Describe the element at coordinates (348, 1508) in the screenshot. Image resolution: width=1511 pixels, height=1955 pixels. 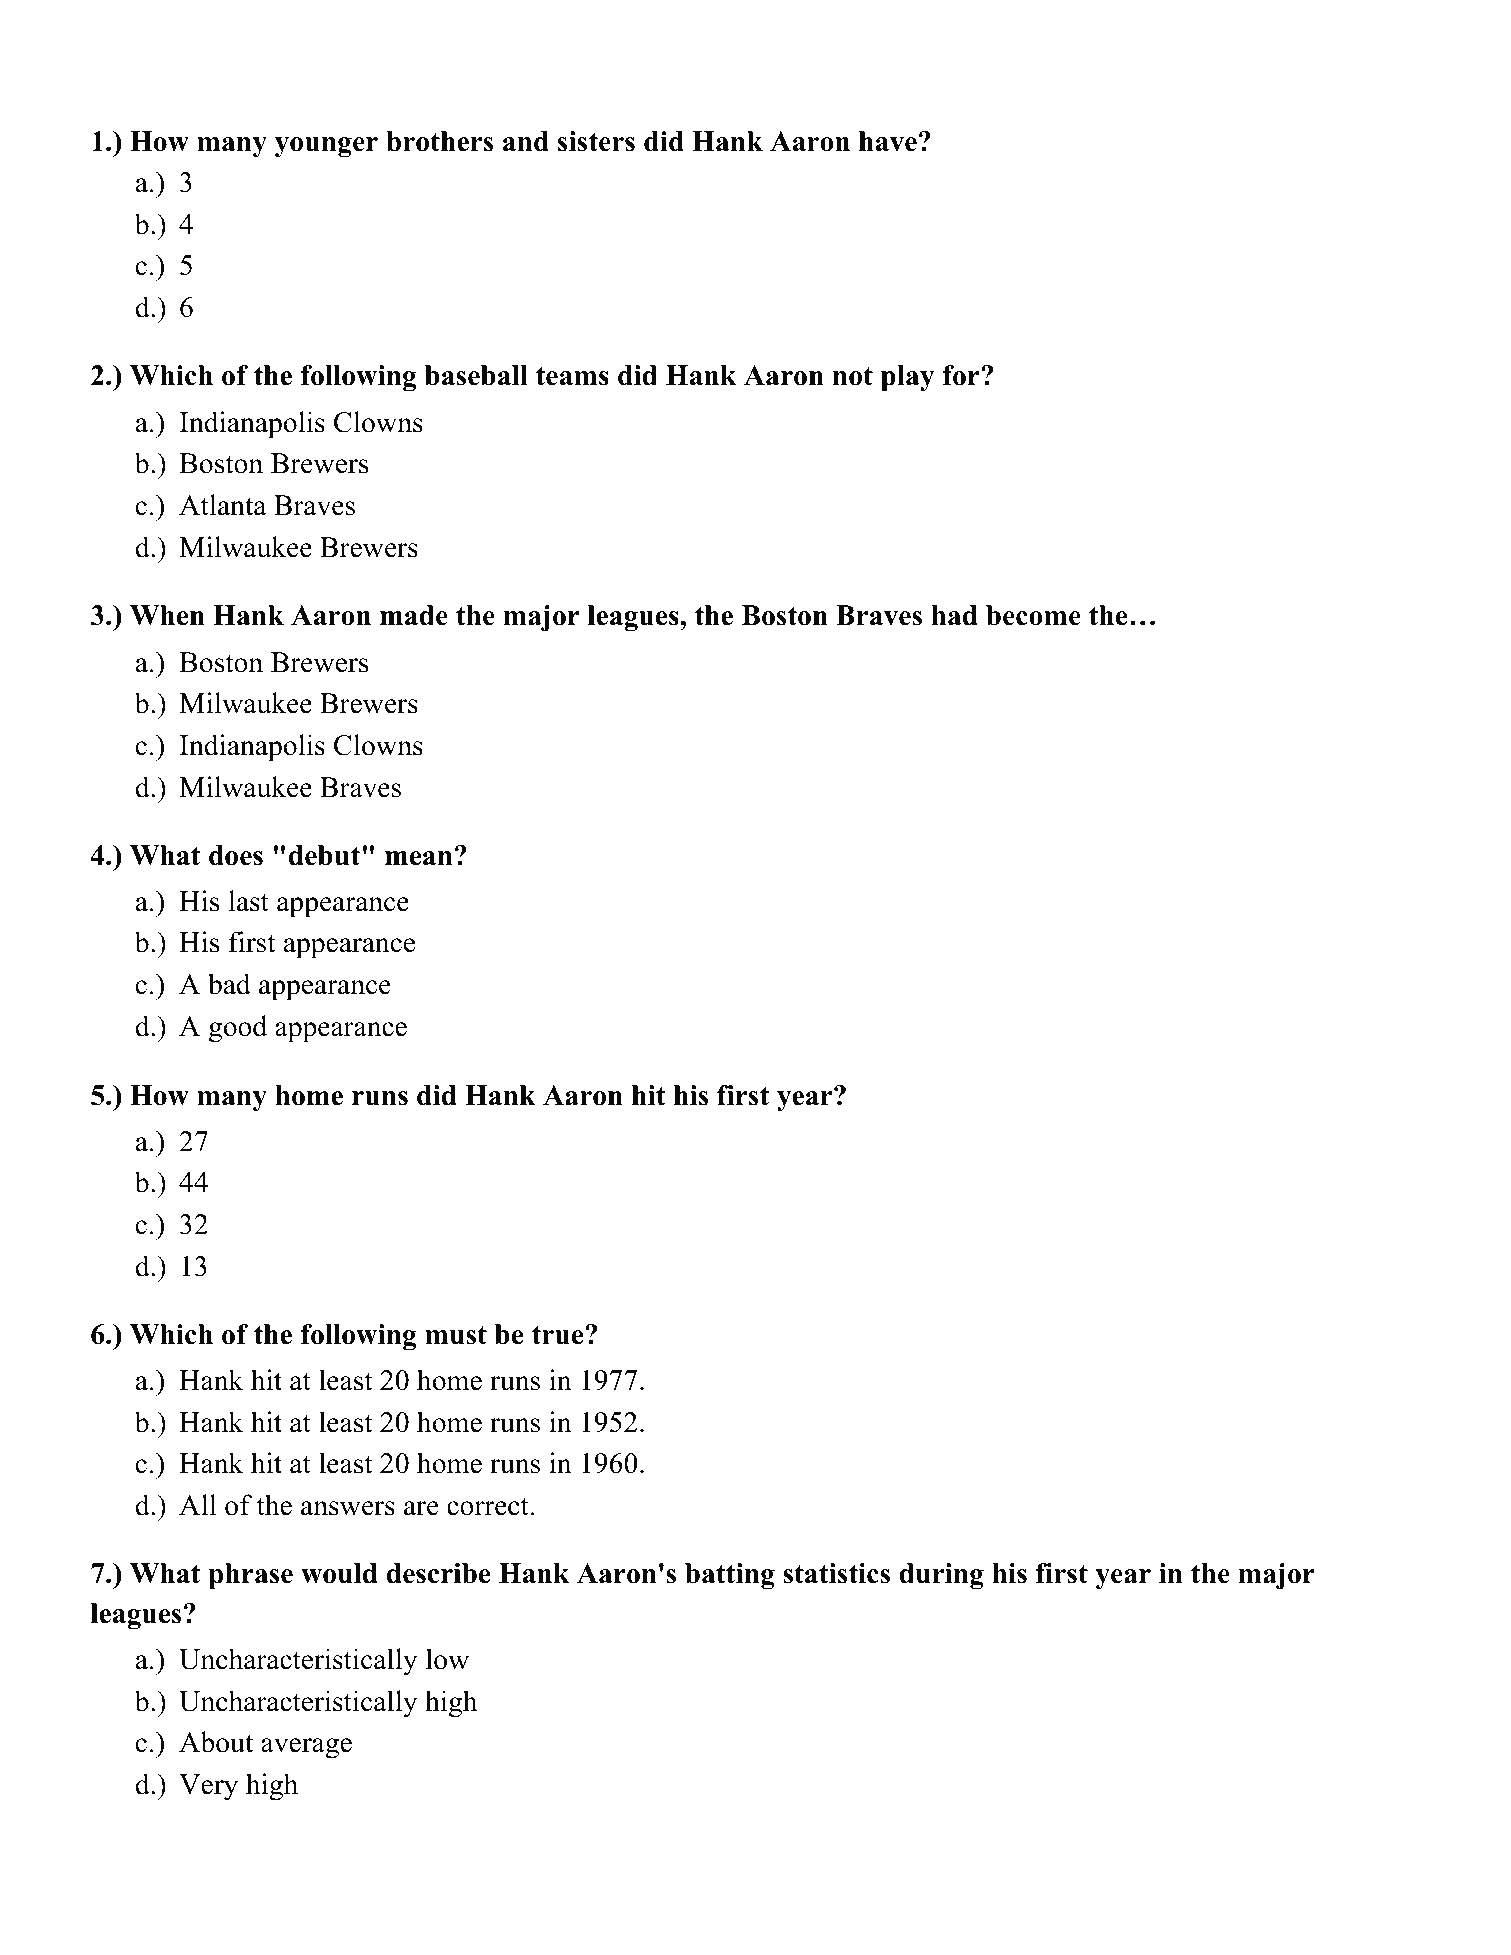
I see `answers` at that location.
